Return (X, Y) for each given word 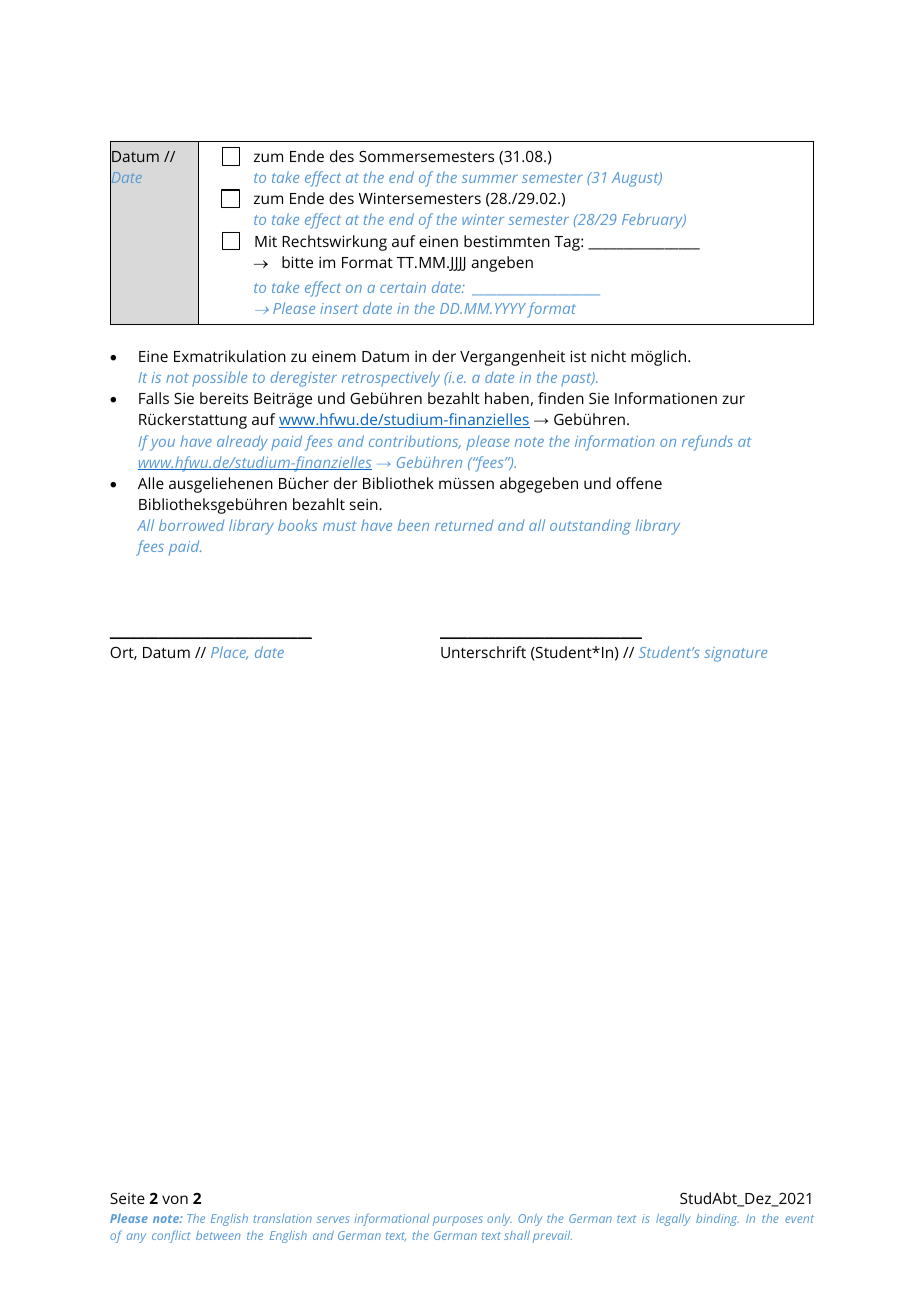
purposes (458, 1221)
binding (717, 1220)
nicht (608, 356)
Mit (266, 241)
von (175, 1199)
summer (490, 179)
